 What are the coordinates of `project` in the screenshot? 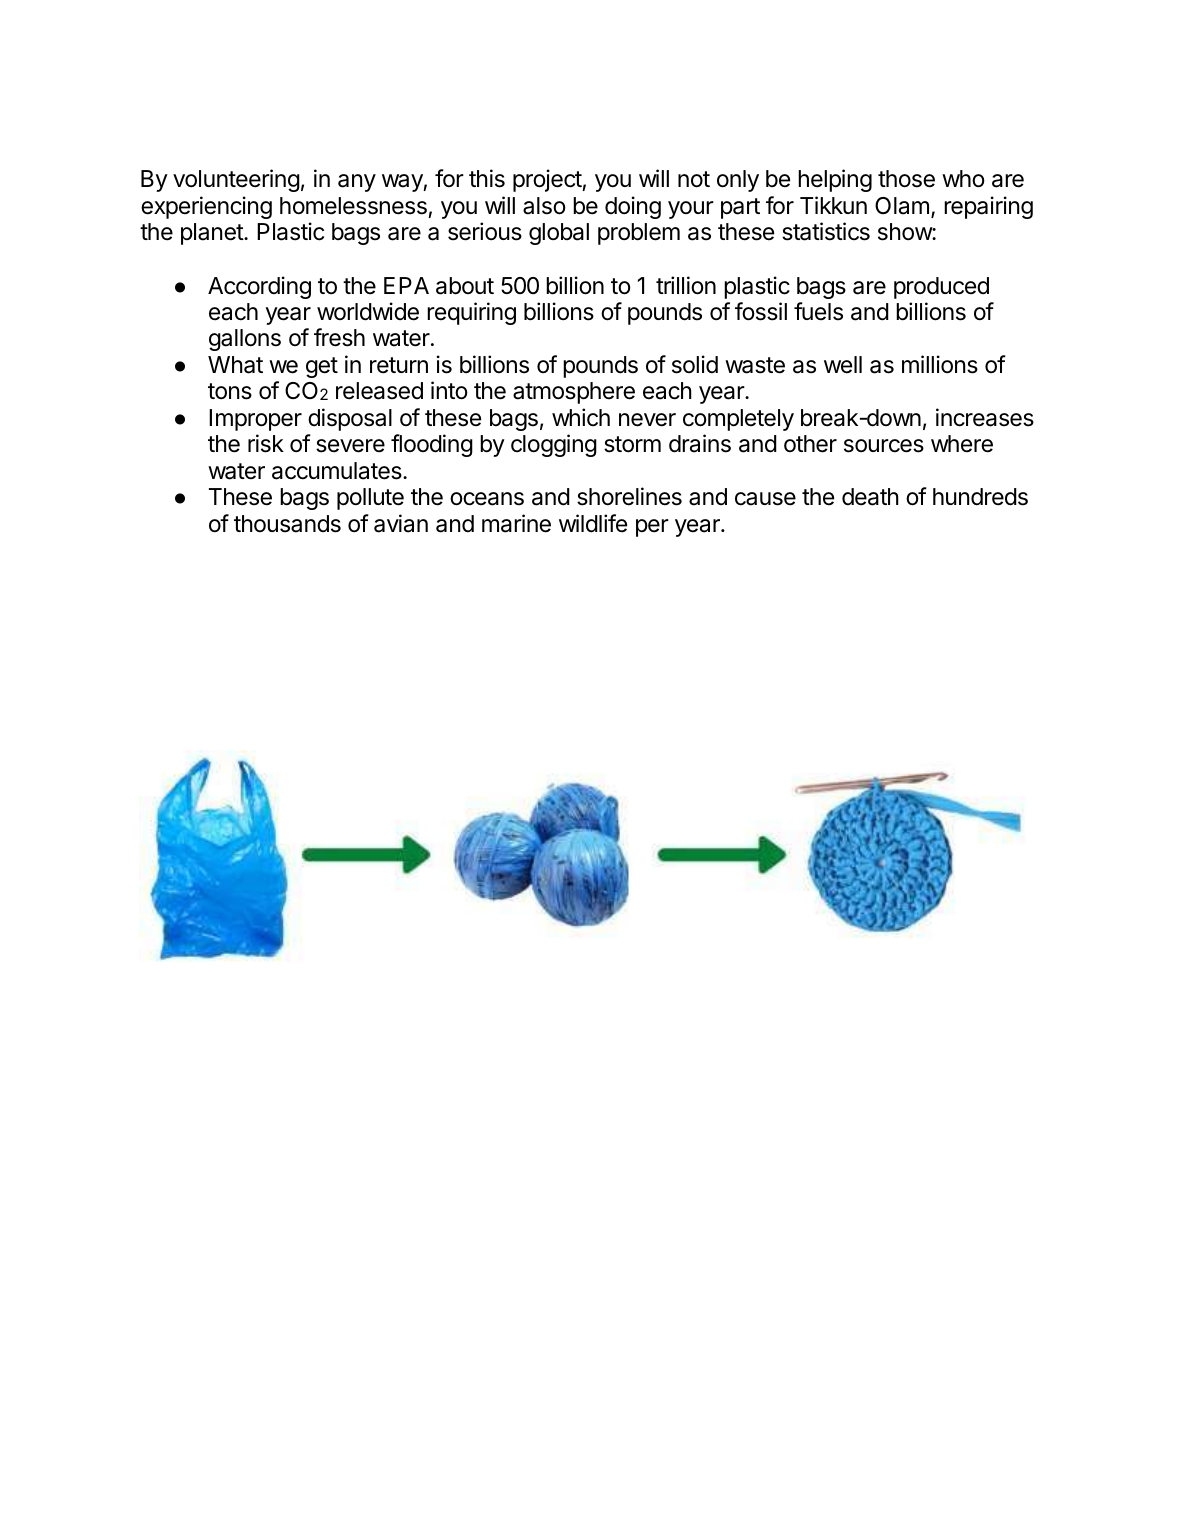 It's located at (548, 180).
